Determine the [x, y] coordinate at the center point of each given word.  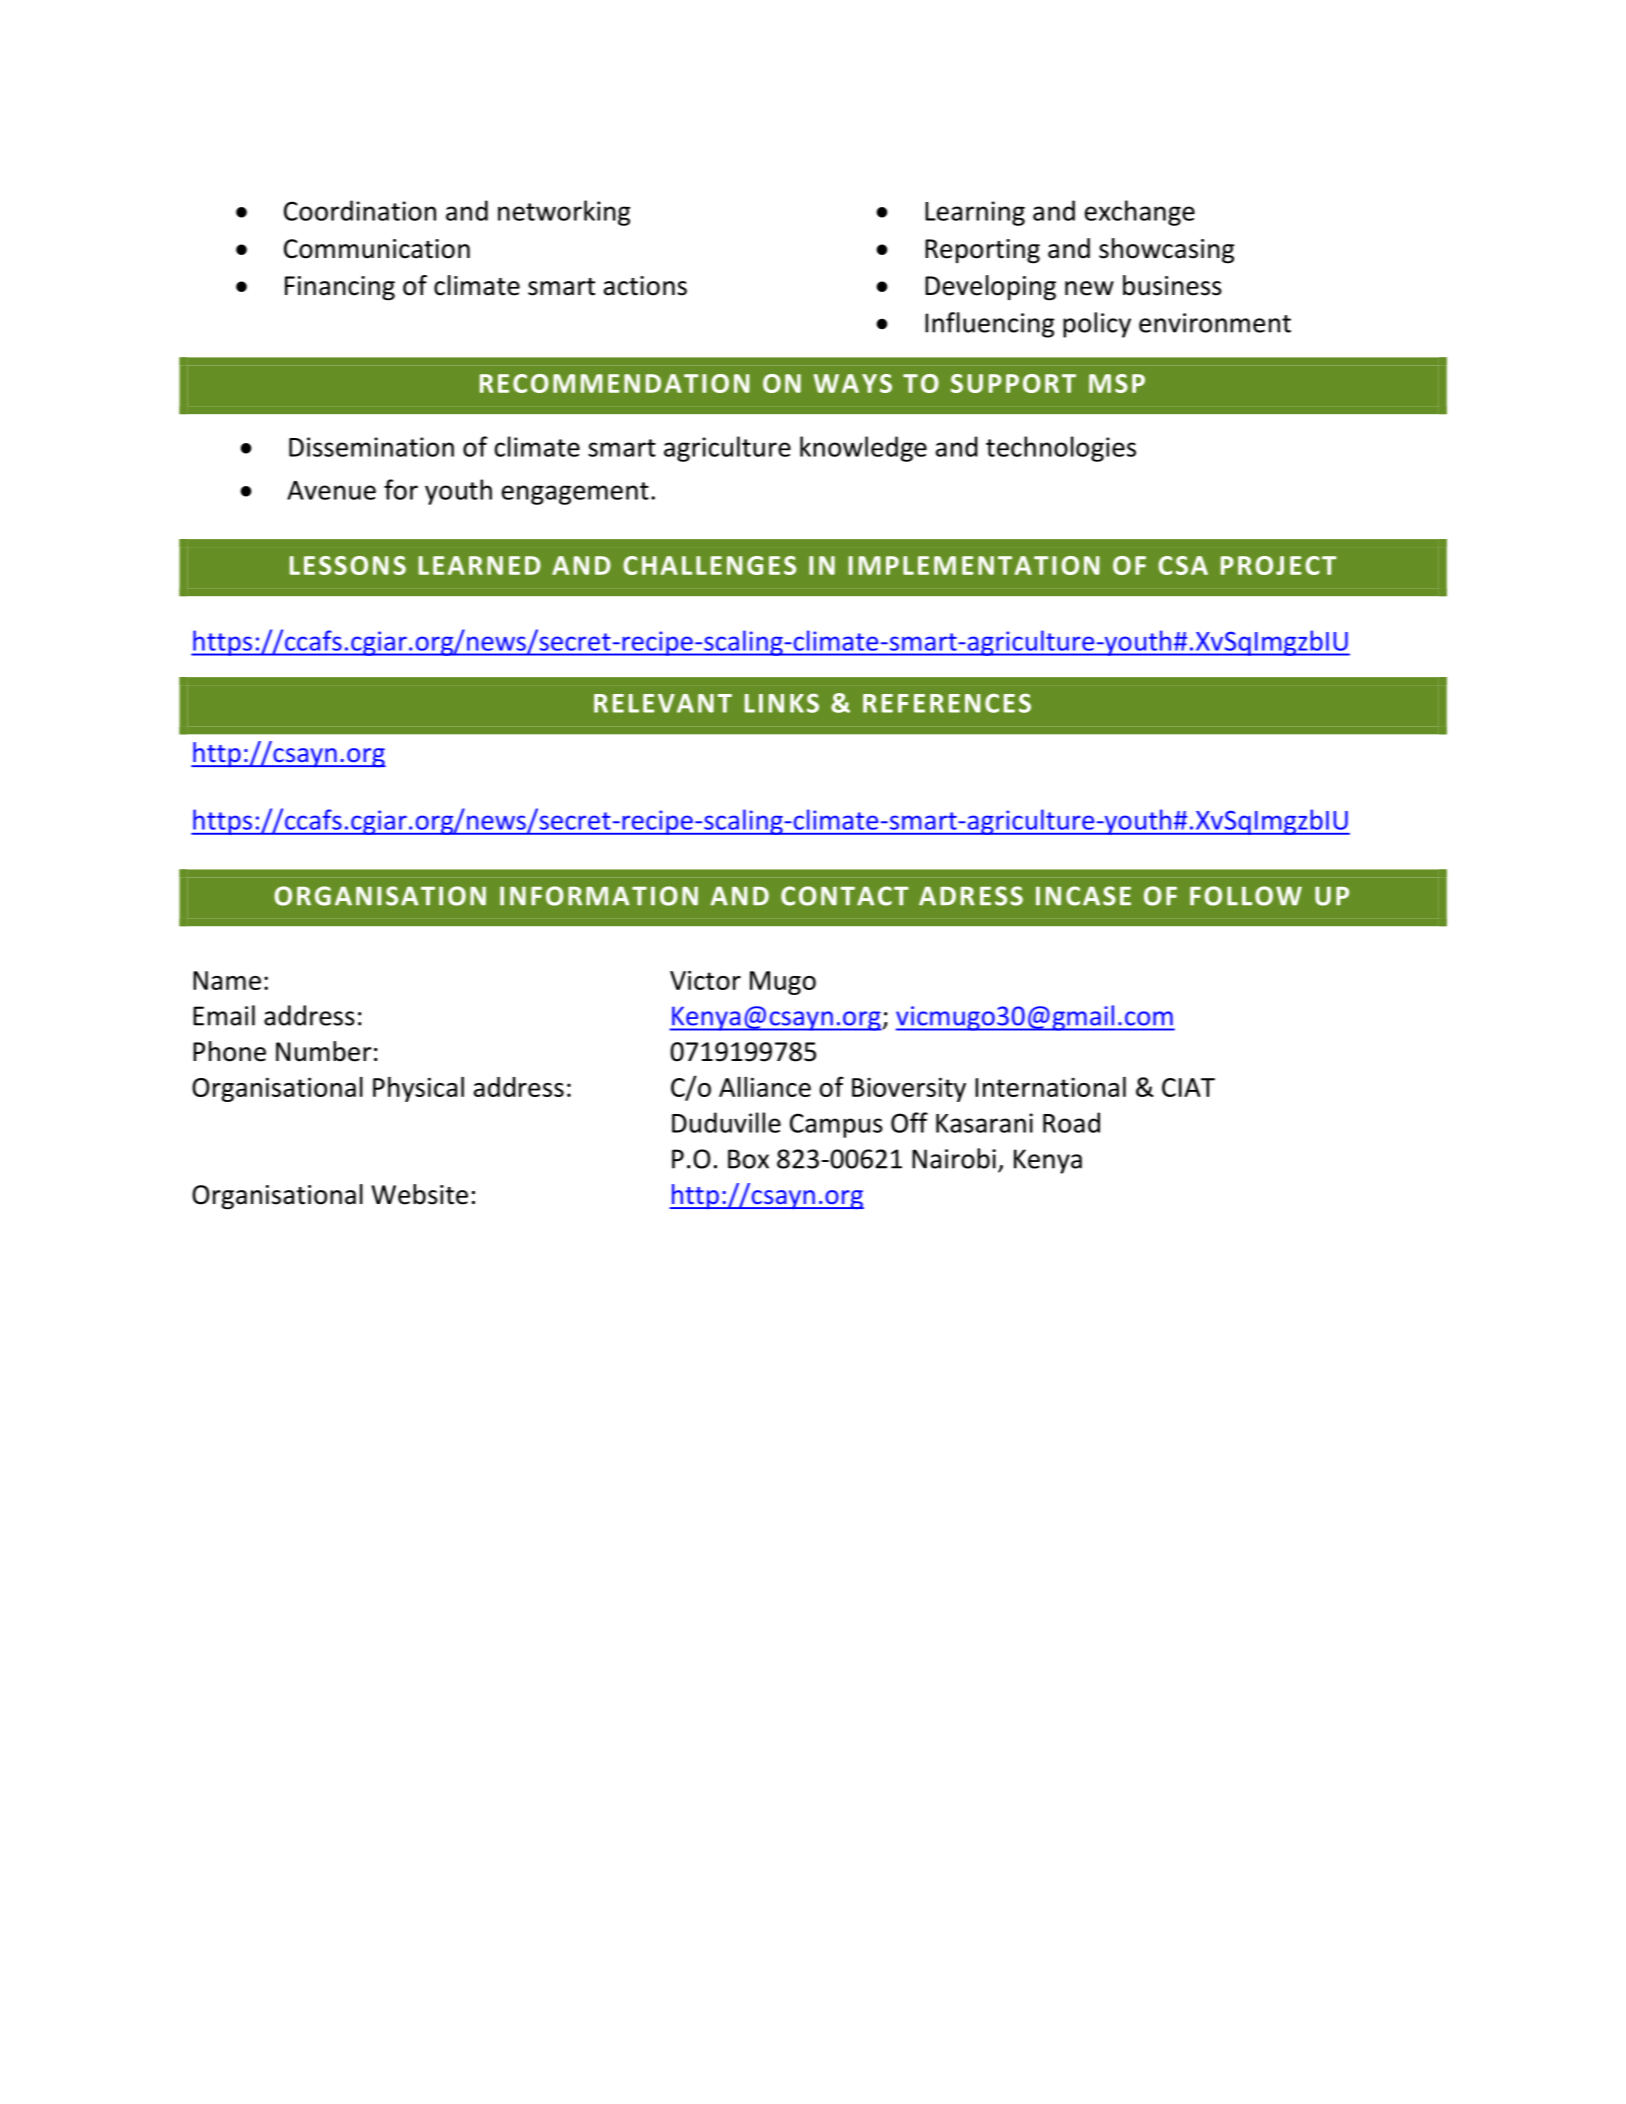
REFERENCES [947, 703]
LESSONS [348, 565]
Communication [377, 249]
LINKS [782, 703]
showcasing [1166, 251]
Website [419, 1194]
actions [645, 286]
